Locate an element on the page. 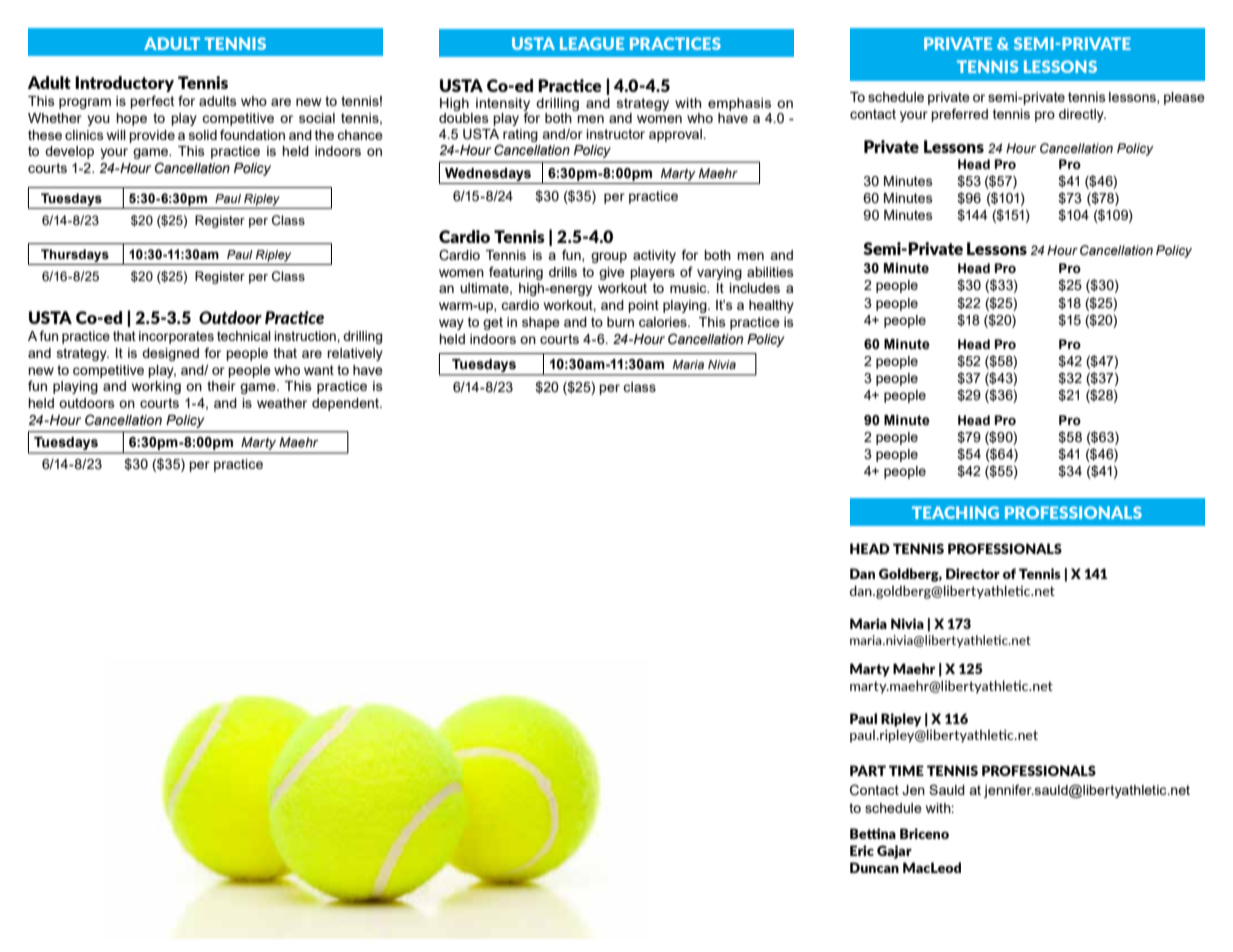 The image size is (1233, 952). directly is located at coordinates (1082, 115).
